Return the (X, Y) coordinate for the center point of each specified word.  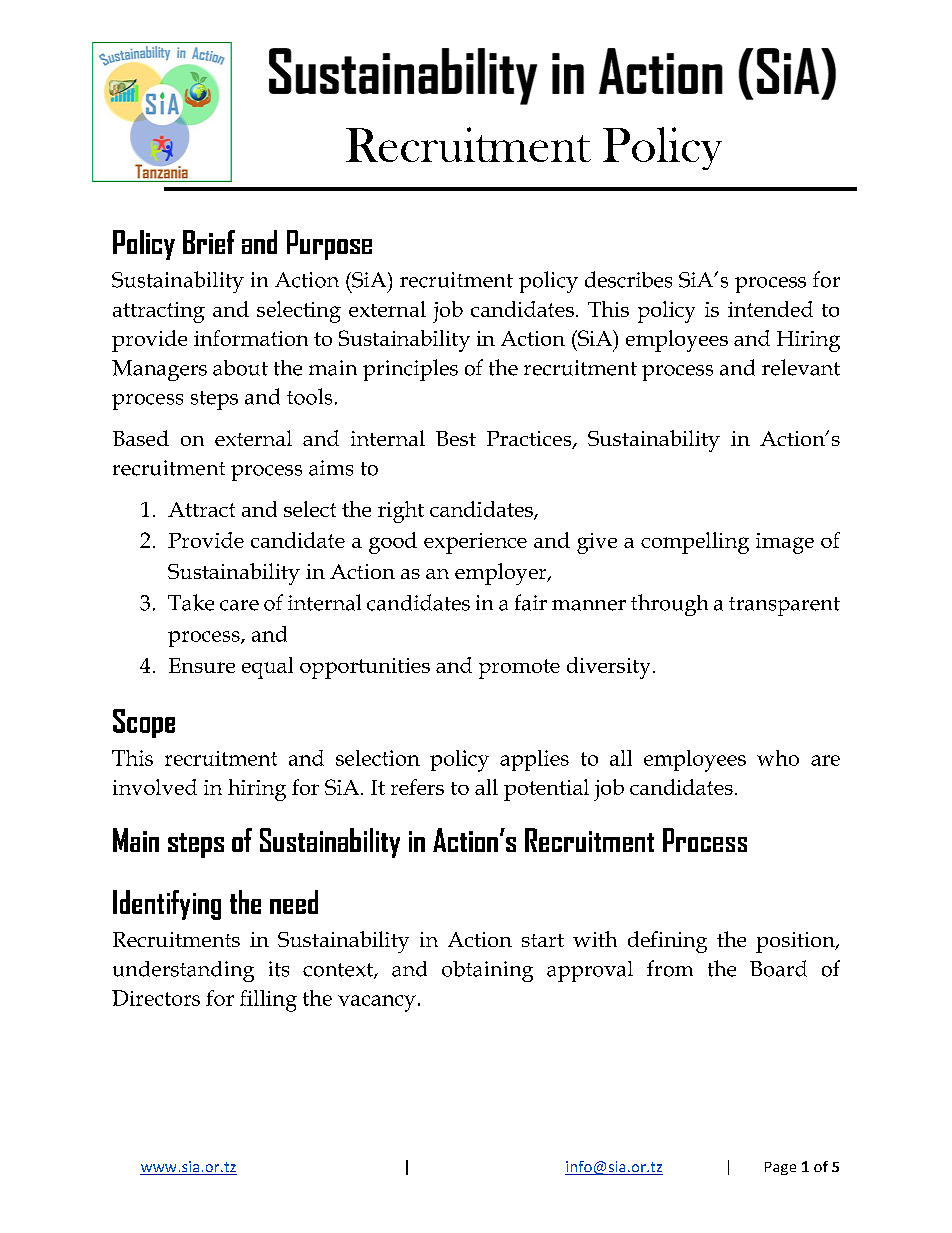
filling (268, 1001)
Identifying (167, 905)
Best (456, 438)
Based (141, 438)
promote (519, 669)
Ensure (202, 665)
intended (770, 309)
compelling (695, 543)
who (778, 758)
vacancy (377, 1003)
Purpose (329, 245)
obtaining (487, 971)
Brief (209, 242)
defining (667, 942)
